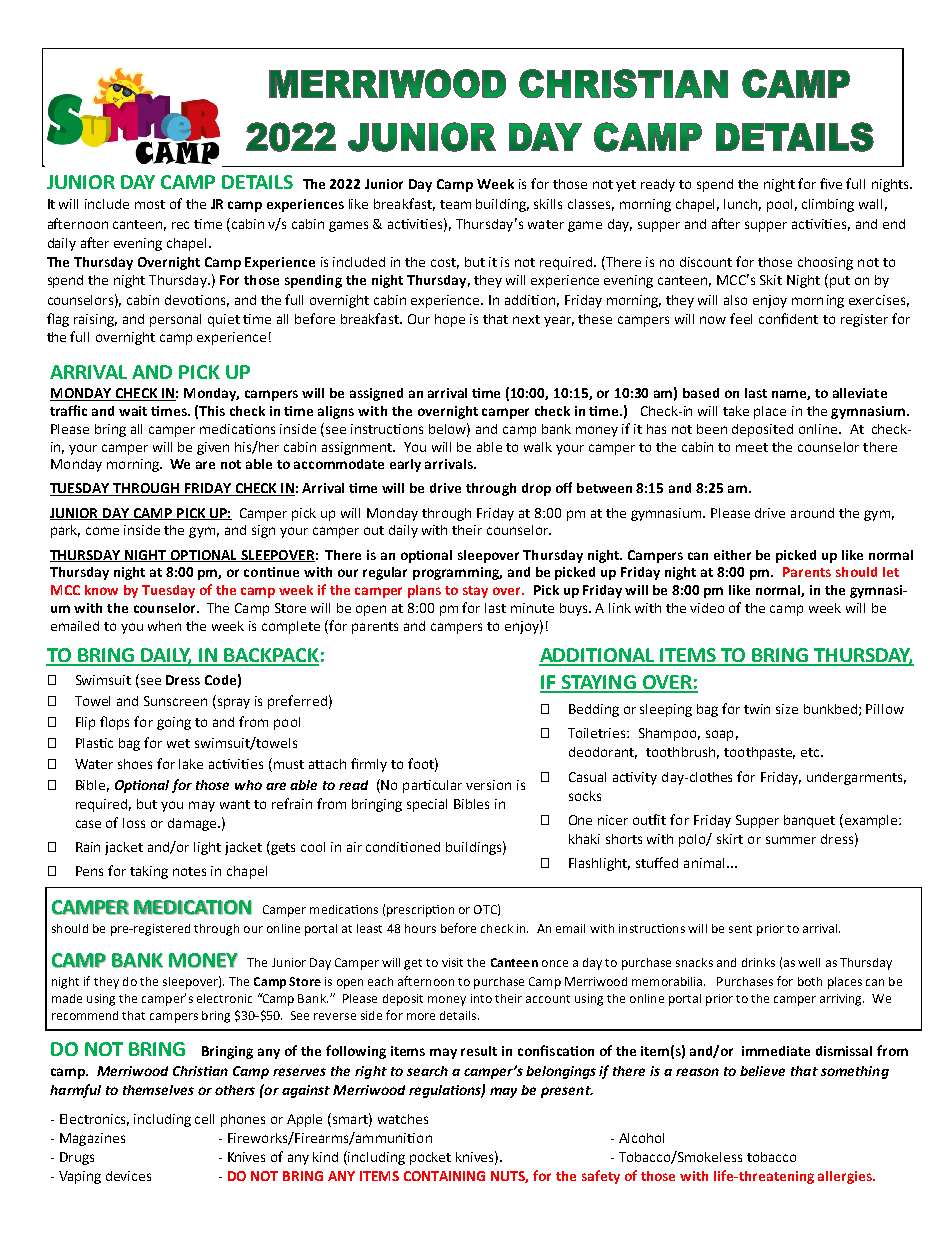 Image resolution: width=952 pixels, height=1233 pixels. Describe the element at coordinates (532, 608) in the page. I see `minute` at that location.
